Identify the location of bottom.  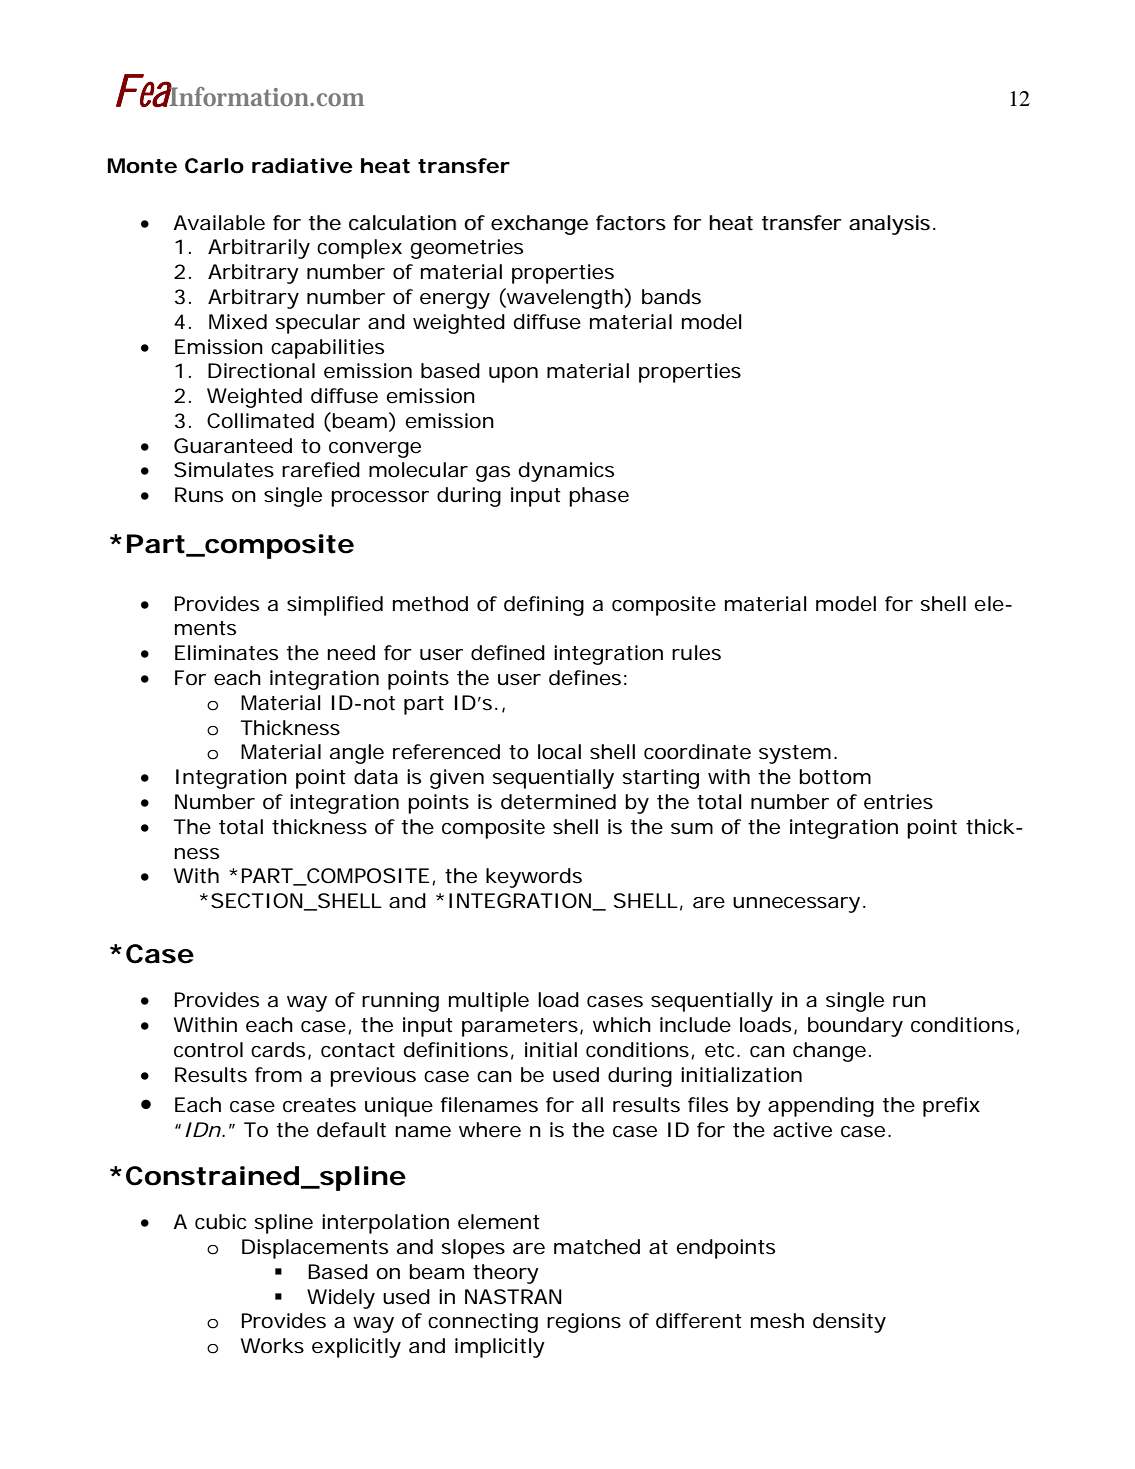
(835, 777).
